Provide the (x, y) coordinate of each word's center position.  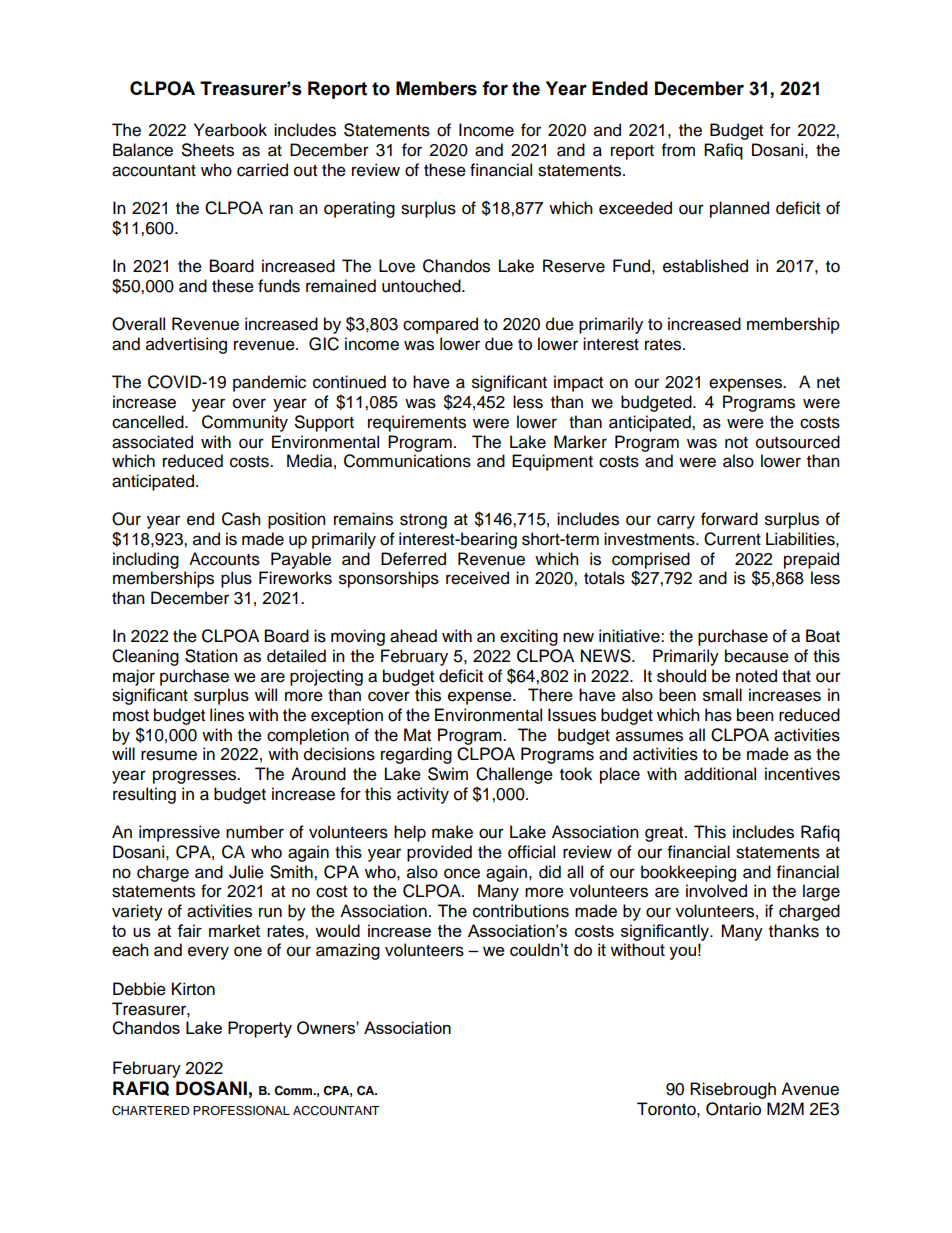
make (452, 832)
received (477, 578)
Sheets (208, 150)
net (828, 383)
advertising (186, 345)
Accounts (224, 559)
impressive (179, 833)
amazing (348, 951)
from (678, 150)
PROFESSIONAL (241, 1110)
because (757, 656)
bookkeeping (688, 873)
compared (440, 325)
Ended (620, 88)
